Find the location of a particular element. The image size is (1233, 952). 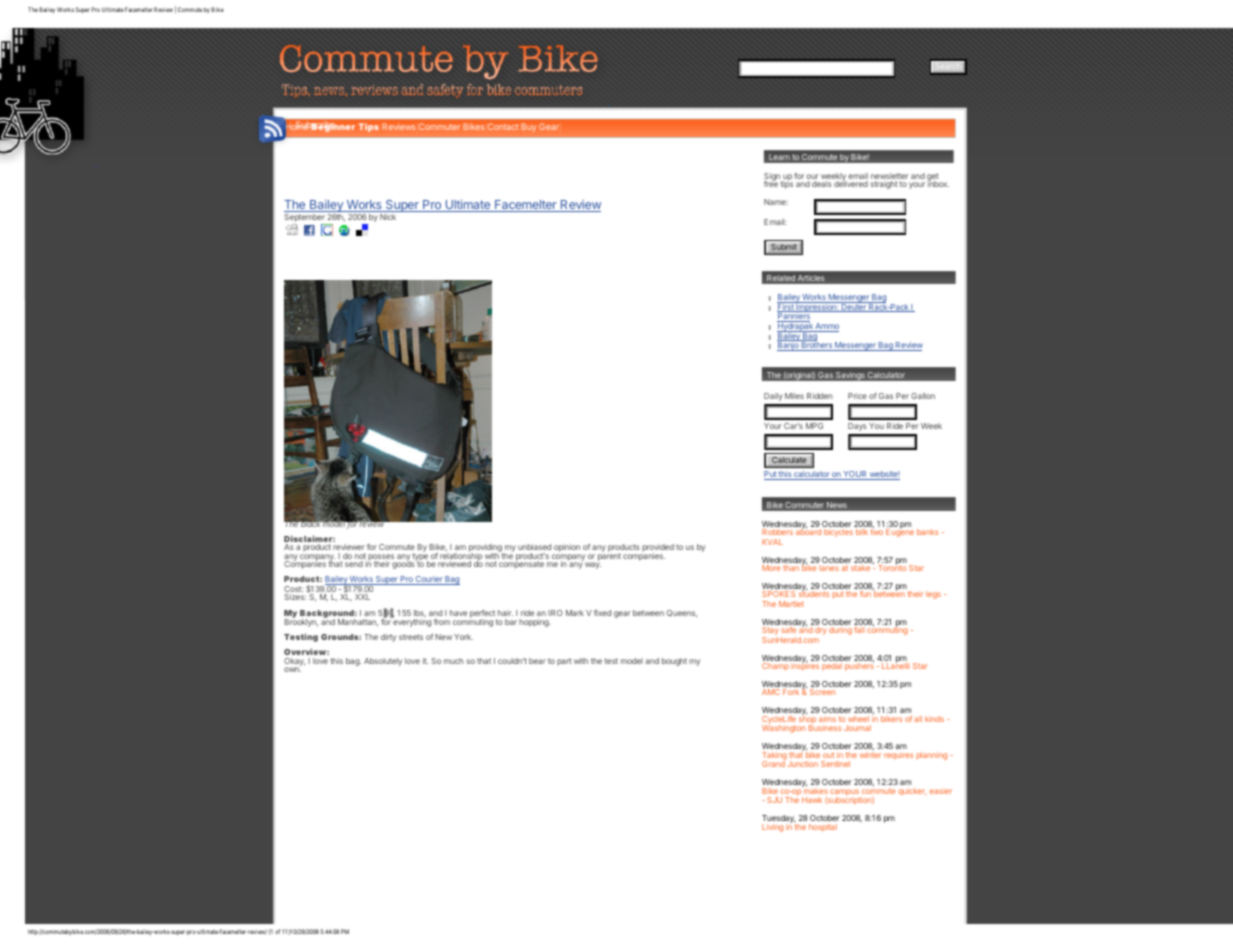

MPG is located at coordinates (814, 426).
